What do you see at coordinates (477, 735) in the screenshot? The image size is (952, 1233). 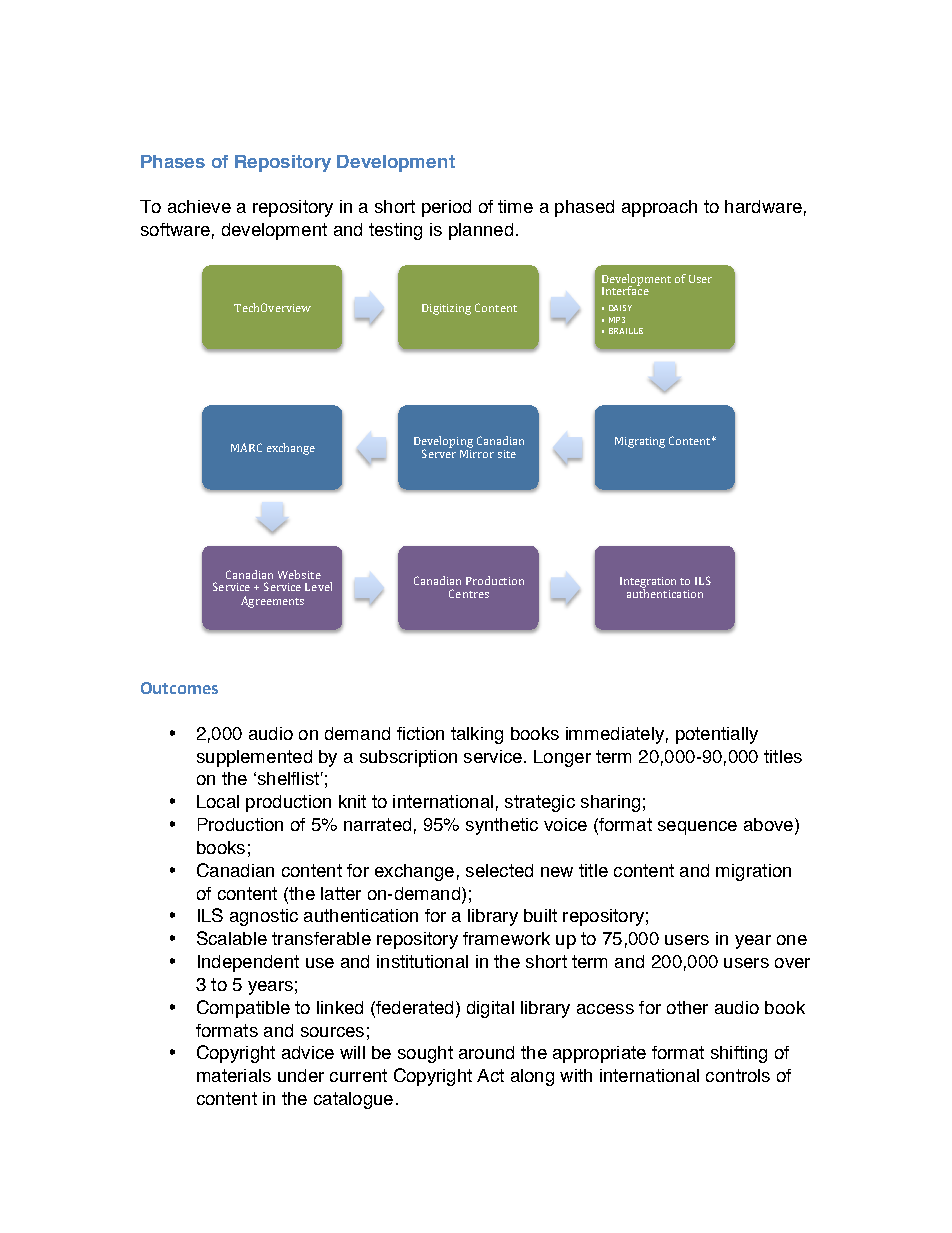 I see `talking` at bounding box center [477, 735].
